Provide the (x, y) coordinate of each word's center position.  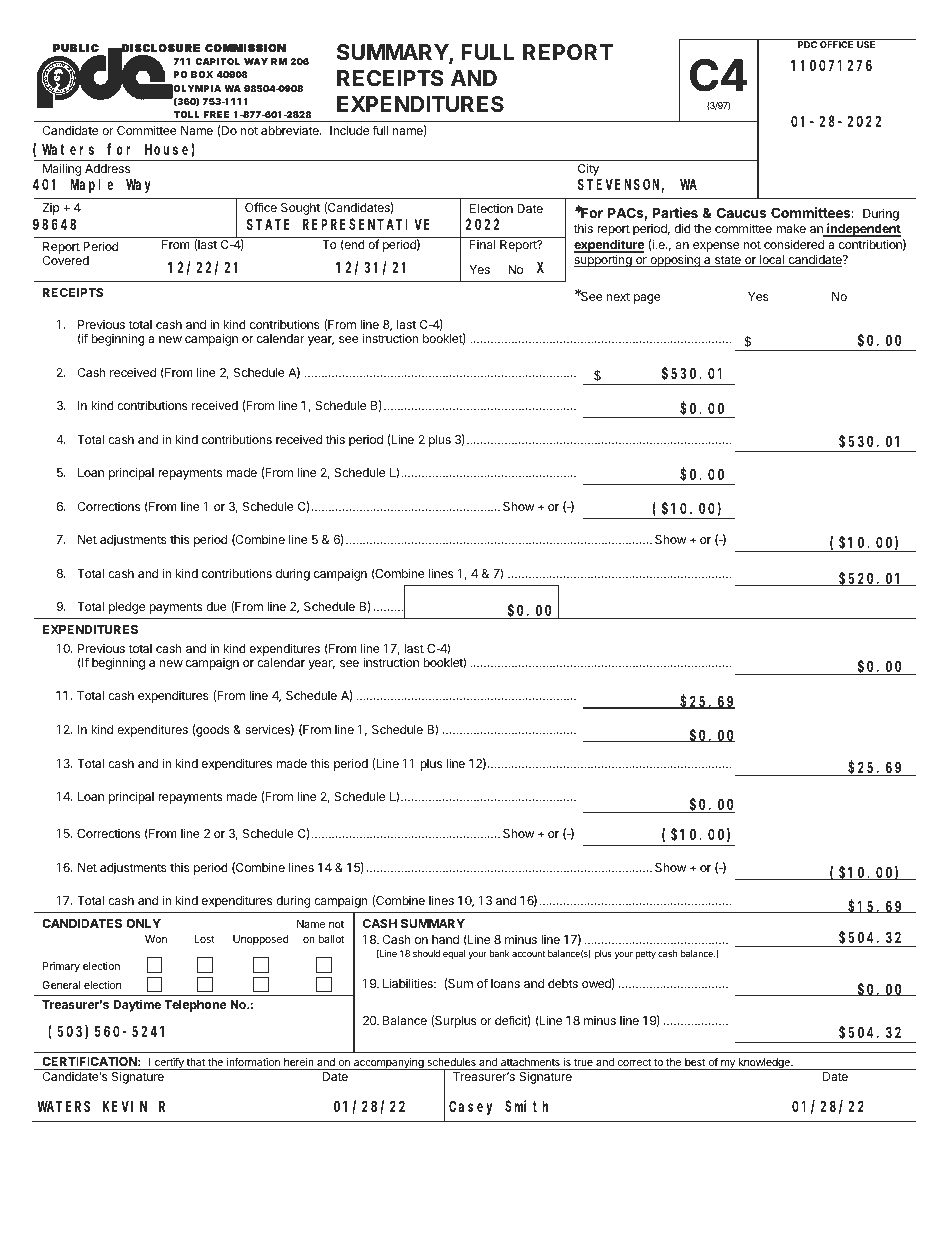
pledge (127, 608)
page (647, 299)
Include (349, 130)
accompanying (388, 1064)
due (216, 606)
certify (169, 1063)
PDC (807, 44)
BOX (202, 74)
